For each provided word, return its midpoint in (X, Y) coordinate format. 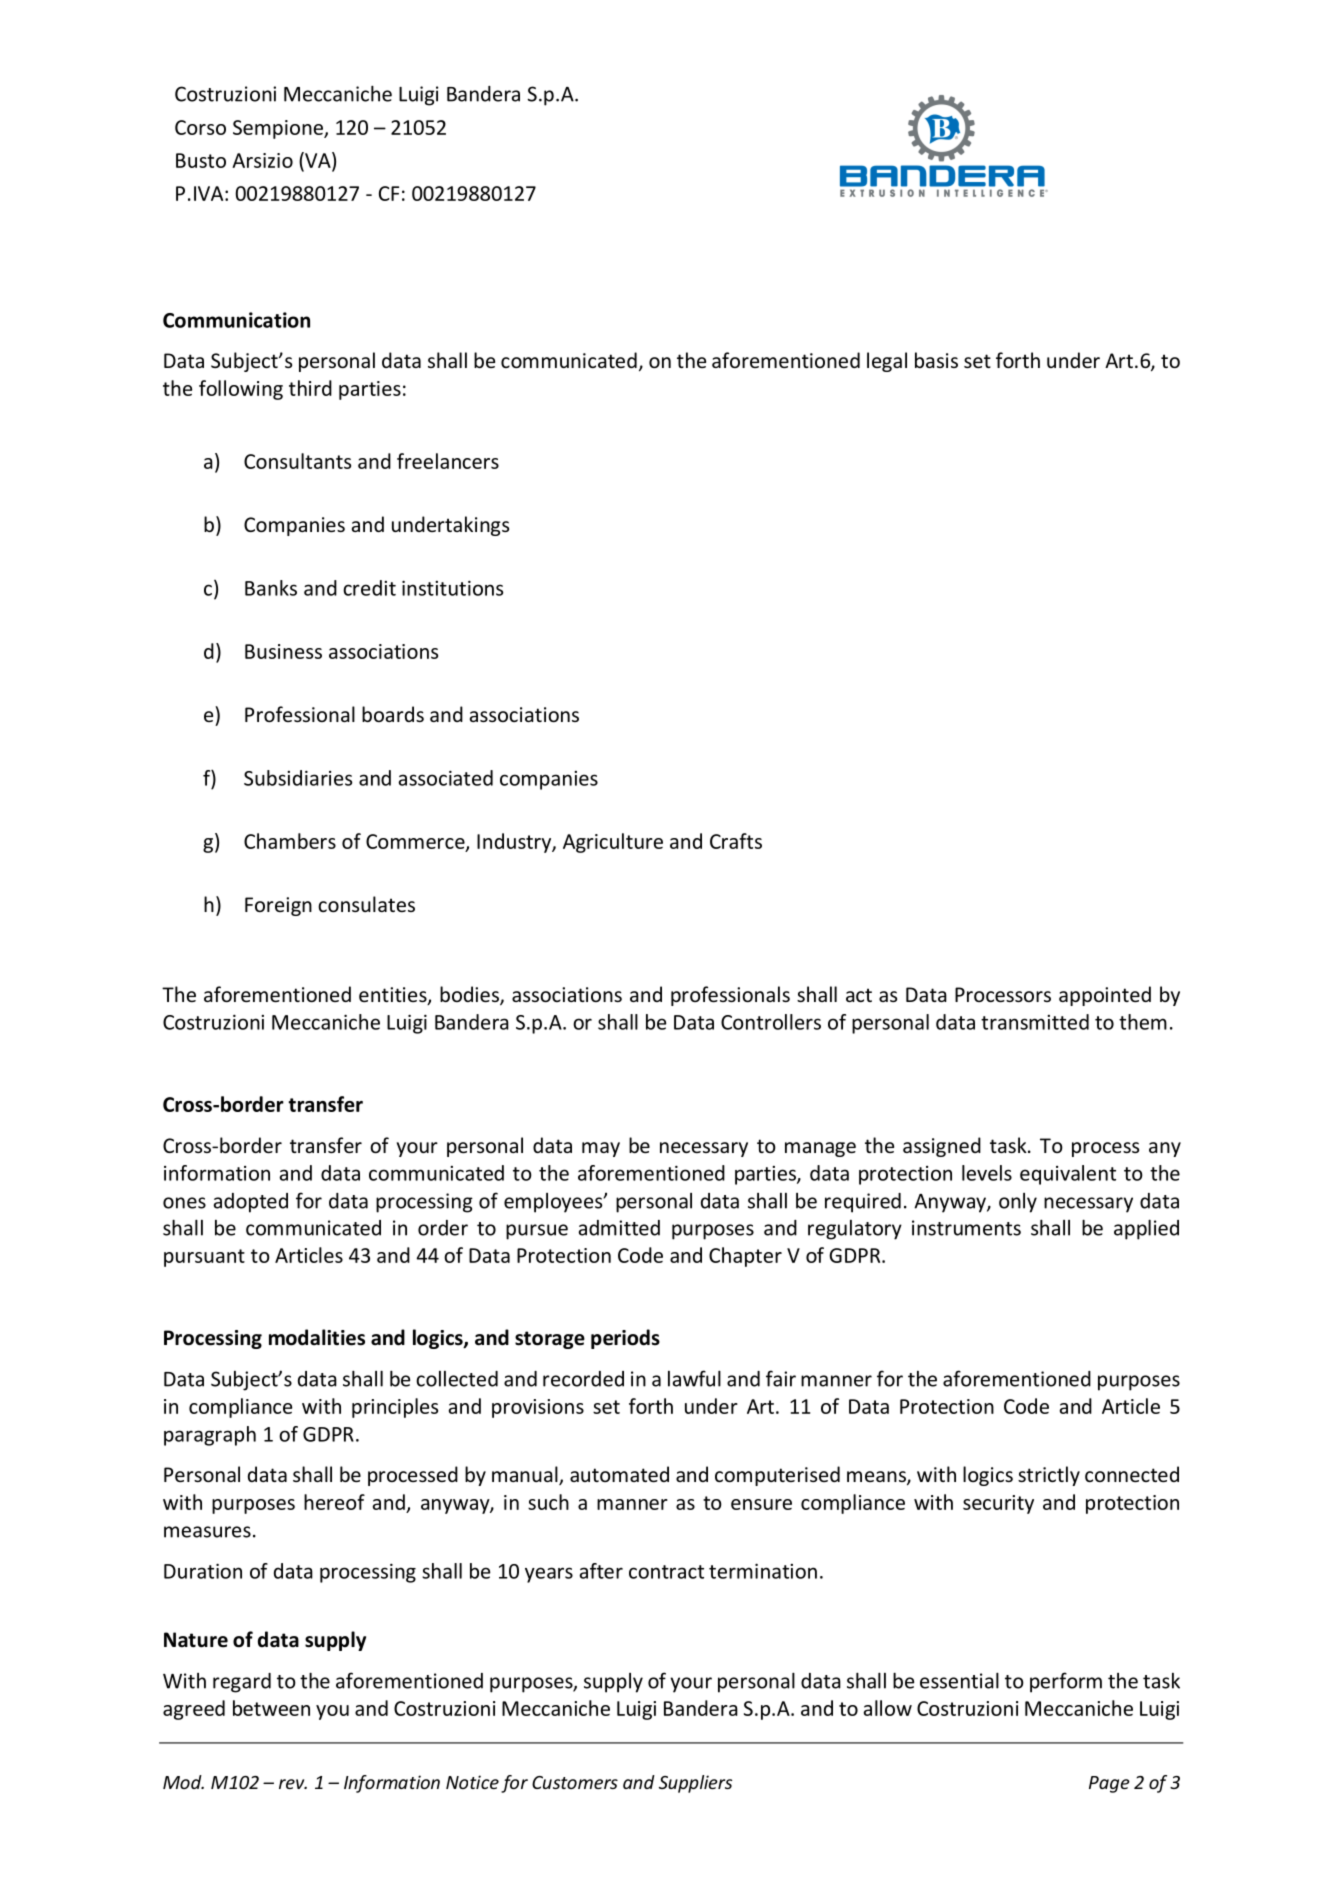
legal (887, 362)
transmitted (1035, 1022)
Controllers (771, 1022)
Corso (200, 127)
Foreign (278, 906)
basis (936, 360)
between (271, 1708)
